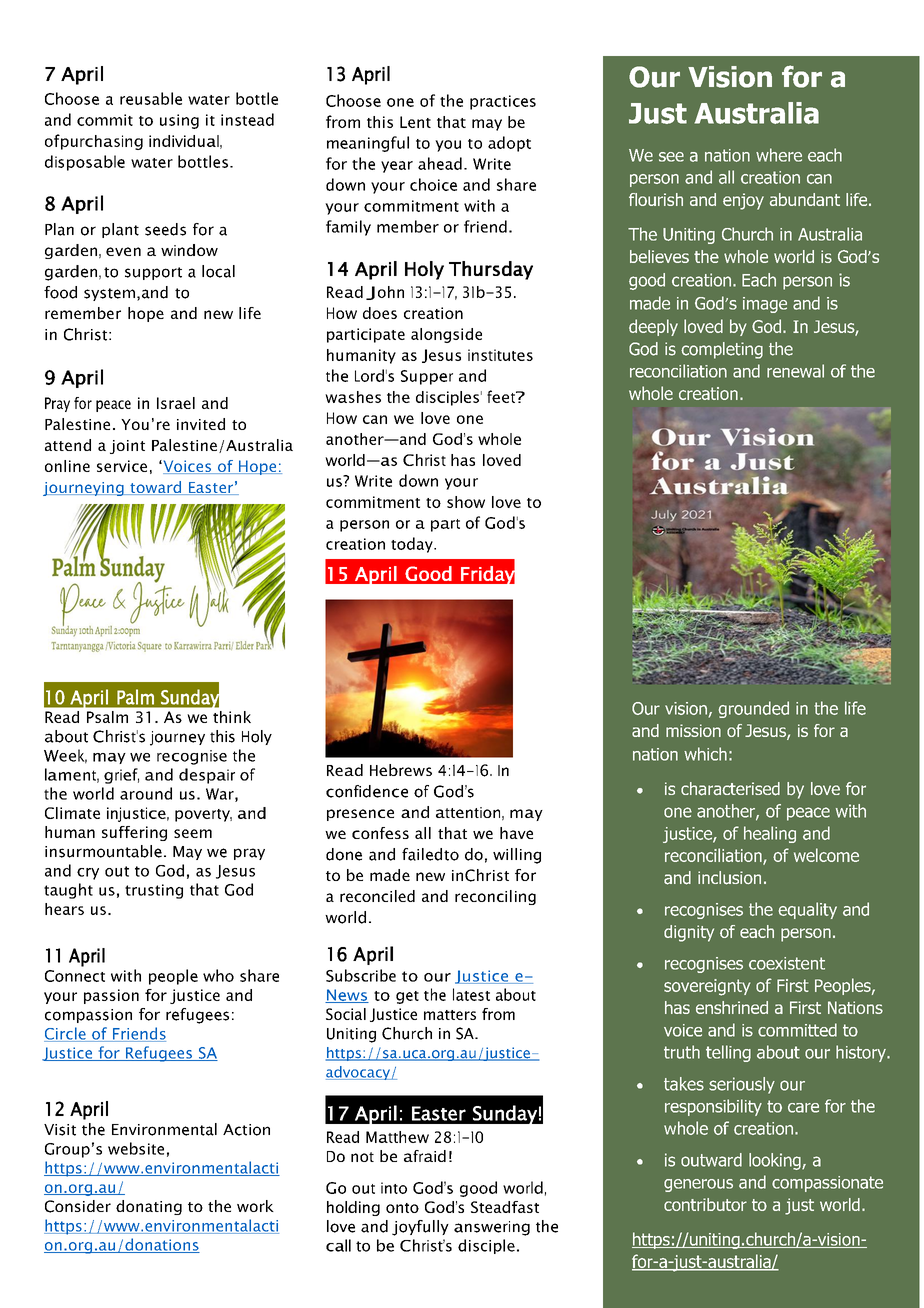 The image size is (924, 1308). Describe the element at coordinates (732, 1007) in the screenshot. I see `enshrined` at that location.
